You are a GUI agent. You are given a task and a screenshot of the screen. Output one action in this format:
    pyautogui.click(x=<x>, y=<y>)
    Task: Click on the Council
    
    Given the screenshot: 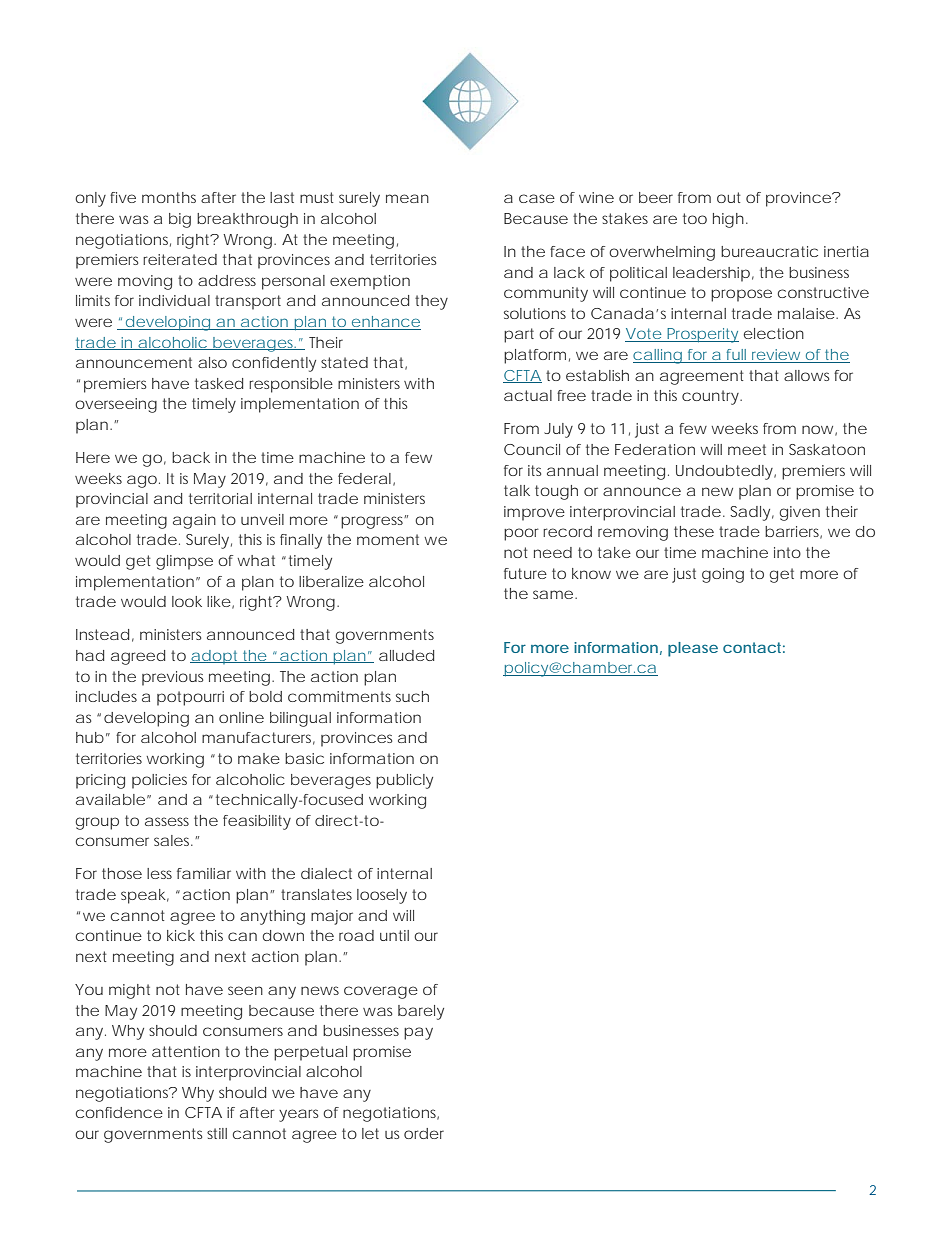 What is the action you would take?
    pyautogui.click(x=532, y=449)
